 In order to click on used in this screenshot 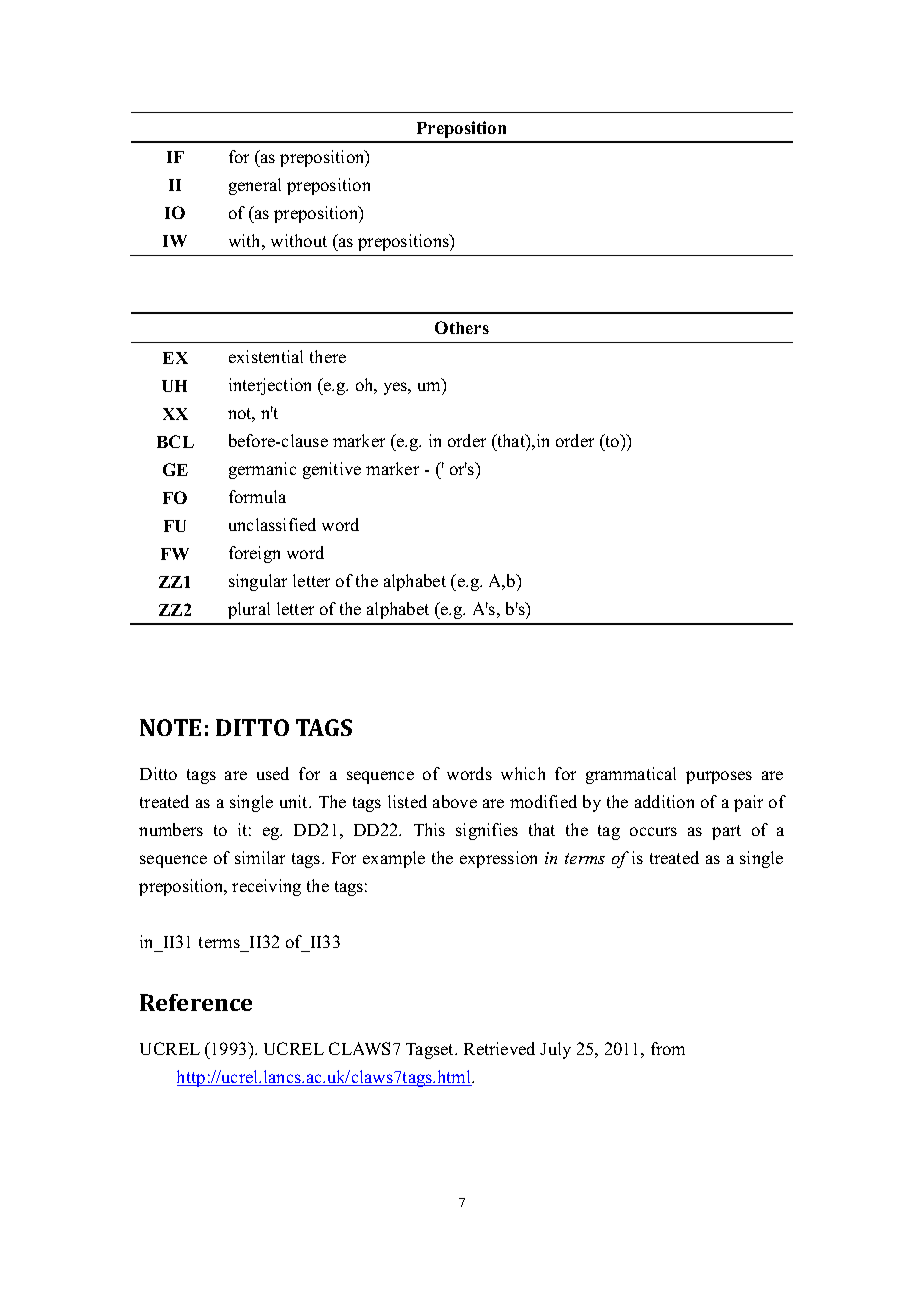, I will do `click(273, 773)`.
